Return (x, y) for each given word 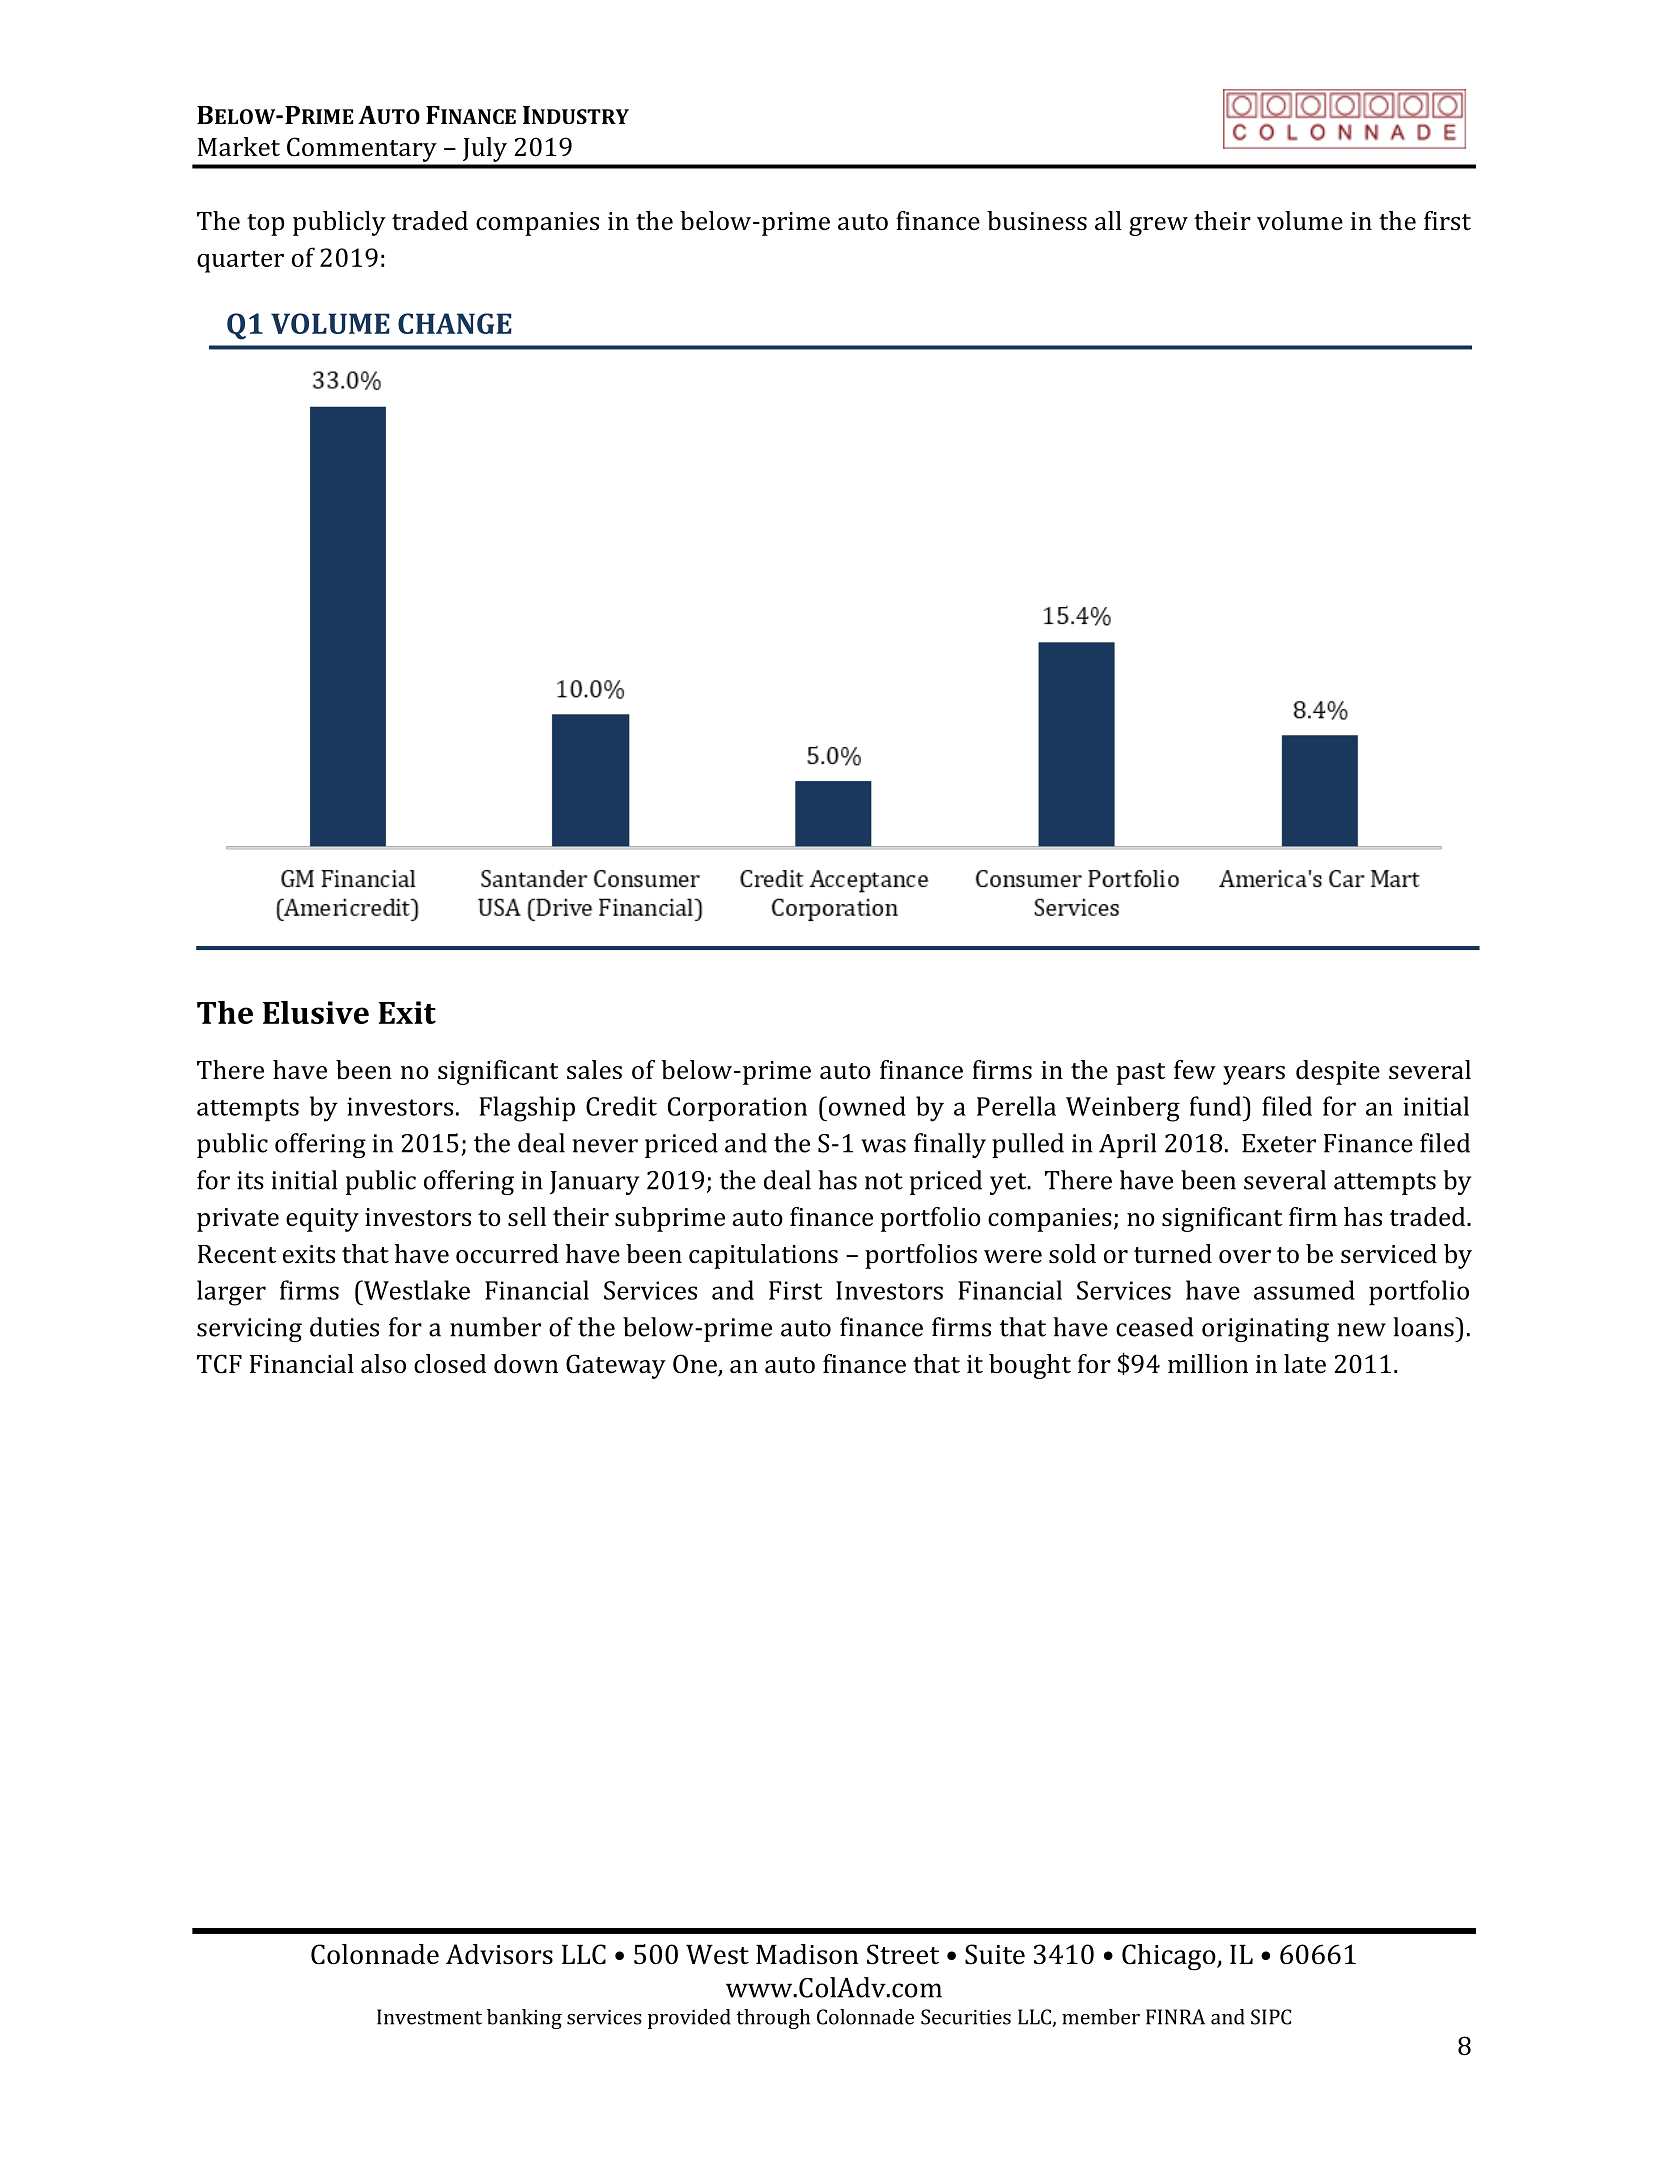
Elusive (316, 1012)
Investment (429, 2017)
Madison (807, 1954)
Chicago (1170, 1957)
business (1037, 221)
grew (1158, 226)
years (1254, 1075)
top (266, 225)
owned (866, 1106)
